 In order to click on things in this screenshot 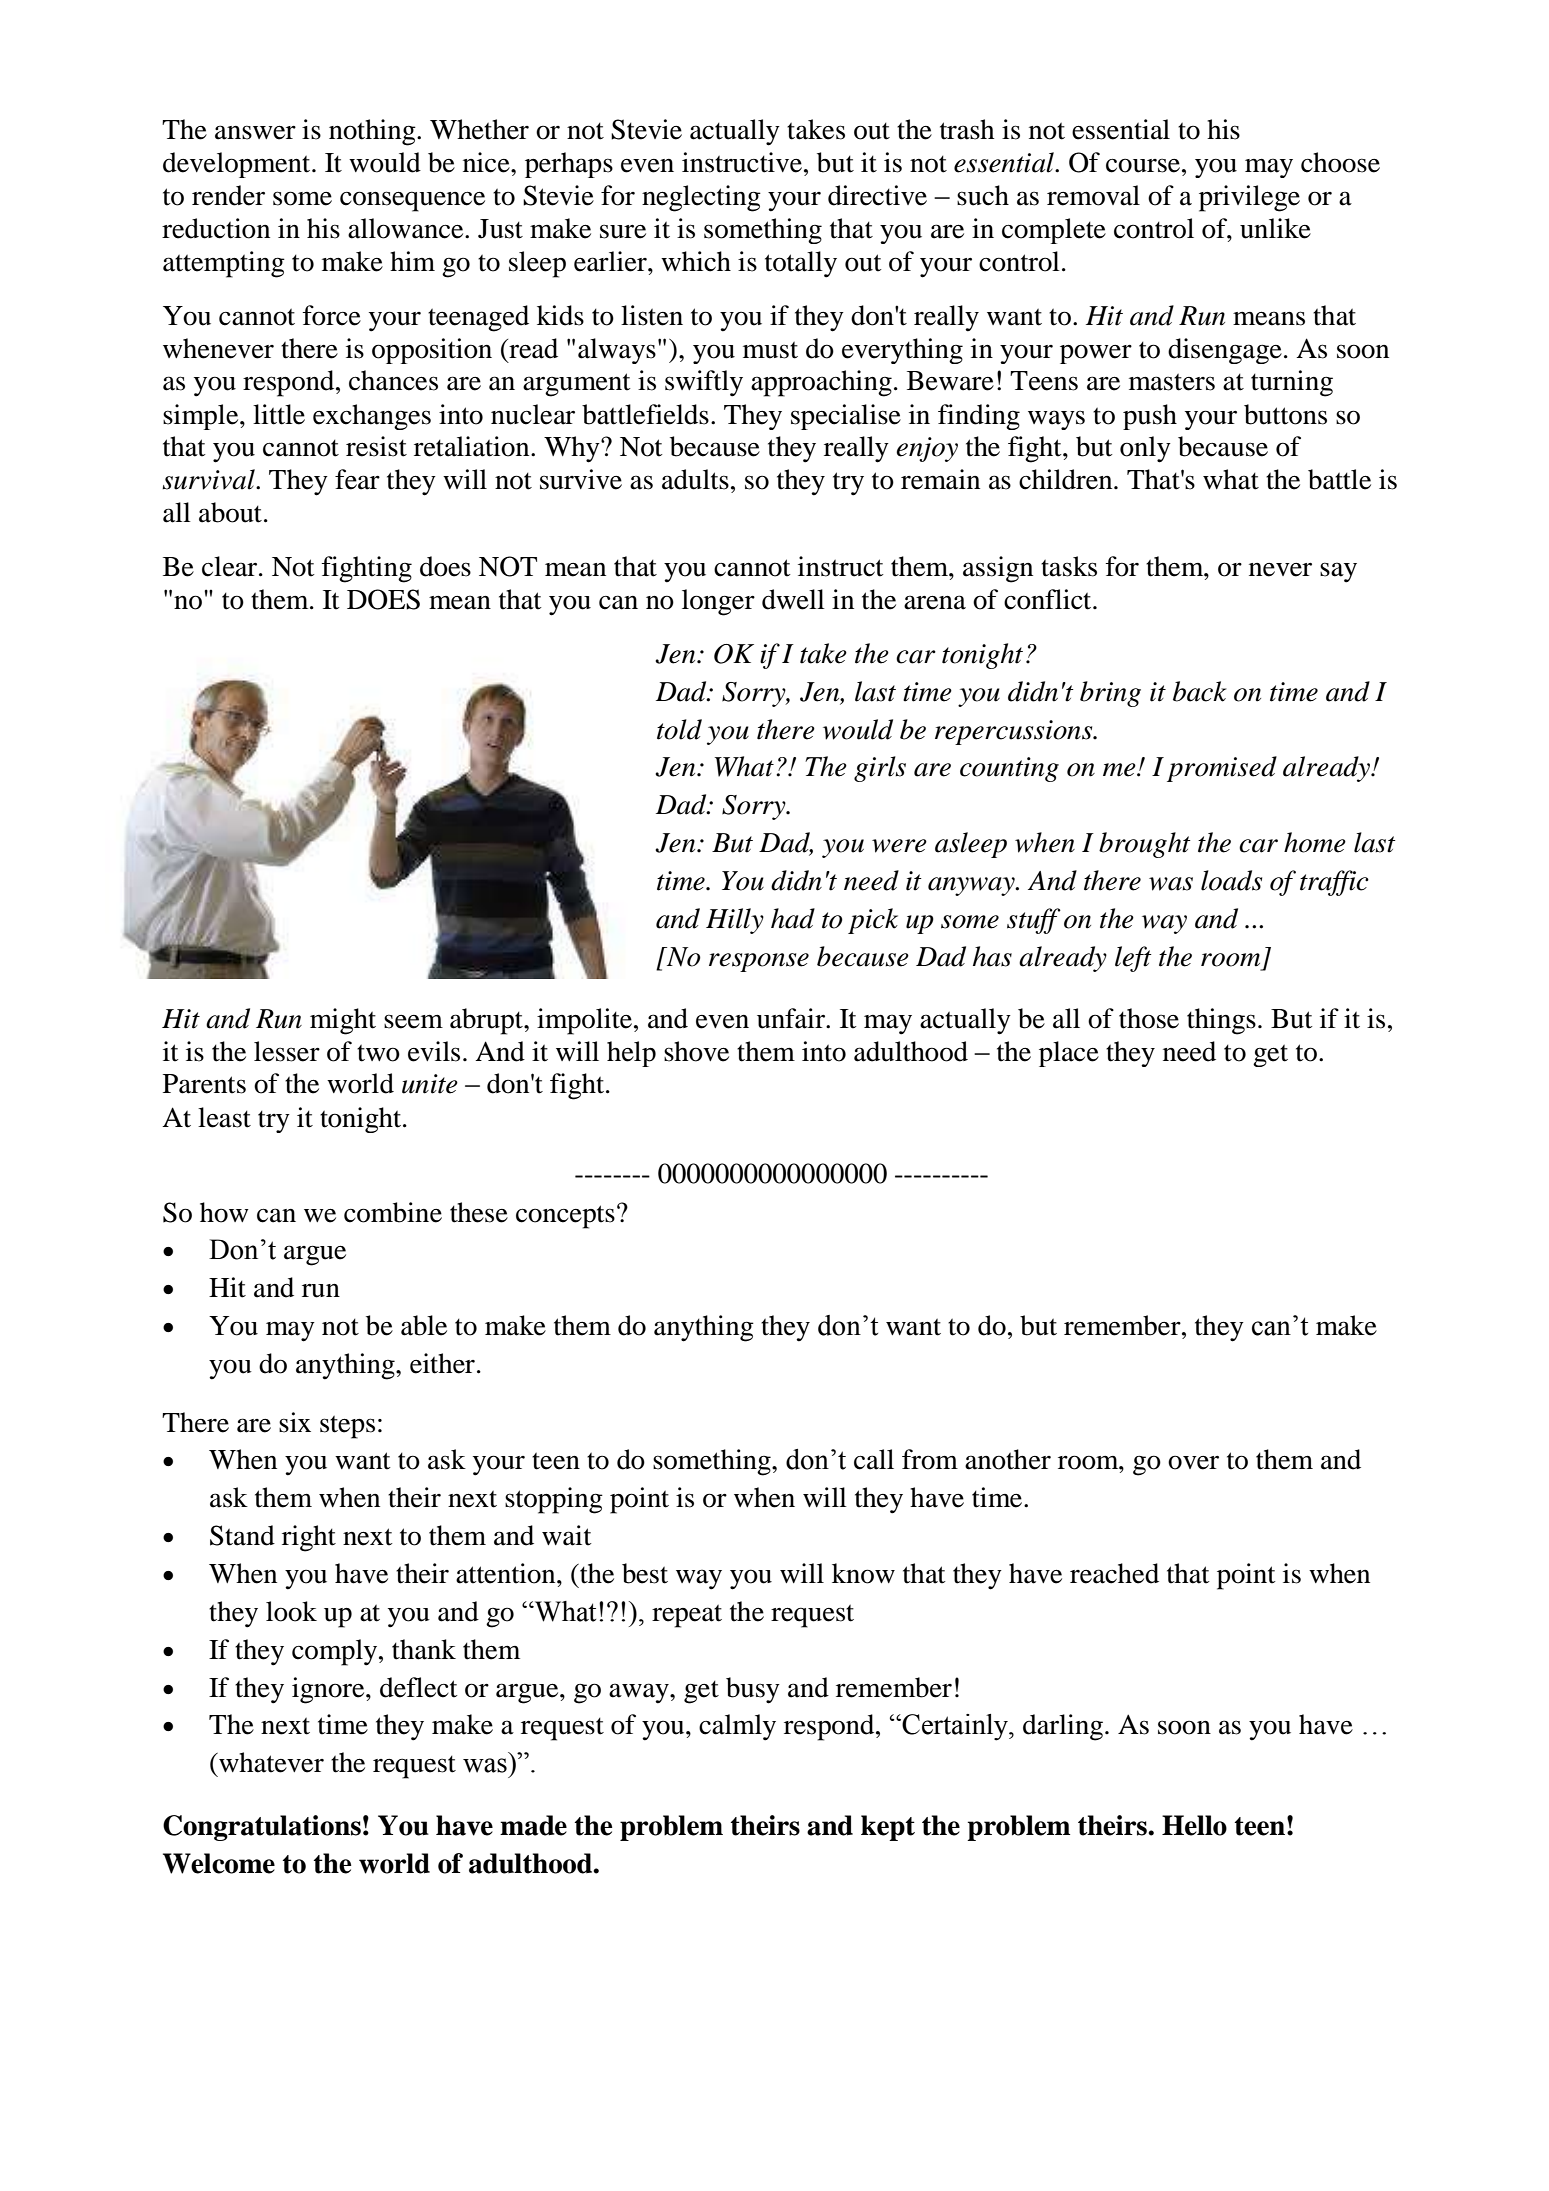, I will do `click(1221, 1021)`.
